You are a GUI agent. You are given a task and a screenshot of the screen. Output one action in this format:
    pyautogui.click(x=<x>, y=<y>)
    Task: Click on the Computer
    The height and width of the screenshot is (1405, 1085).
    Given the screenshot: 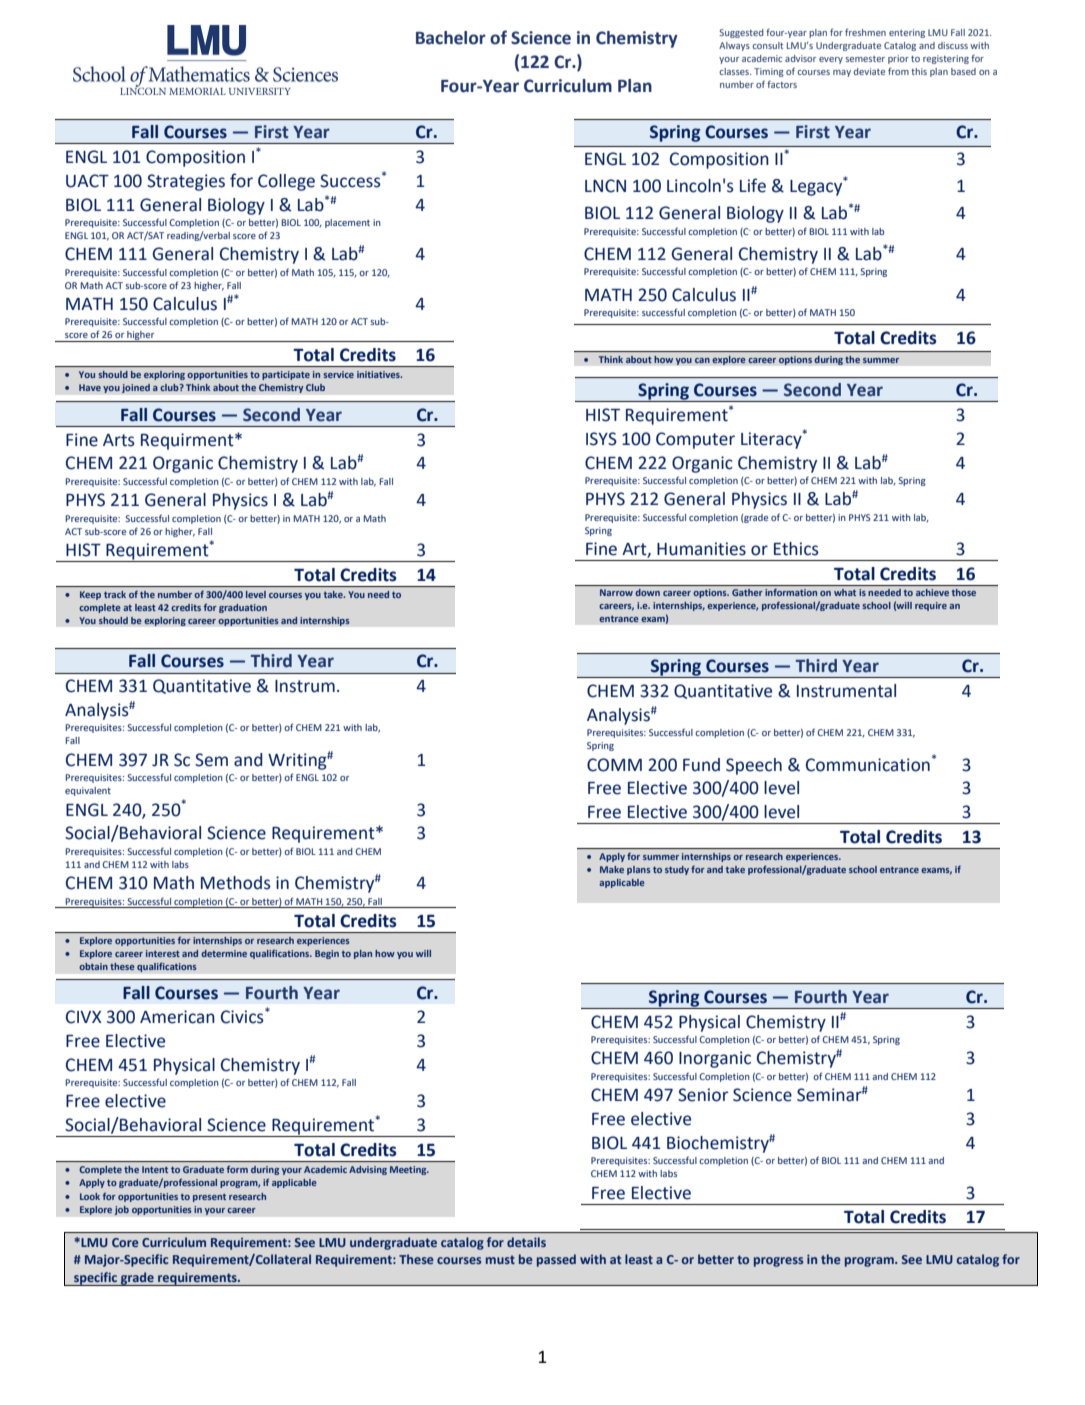 What is the action you would take?
    pyautogui.click(x=695, y=440)
